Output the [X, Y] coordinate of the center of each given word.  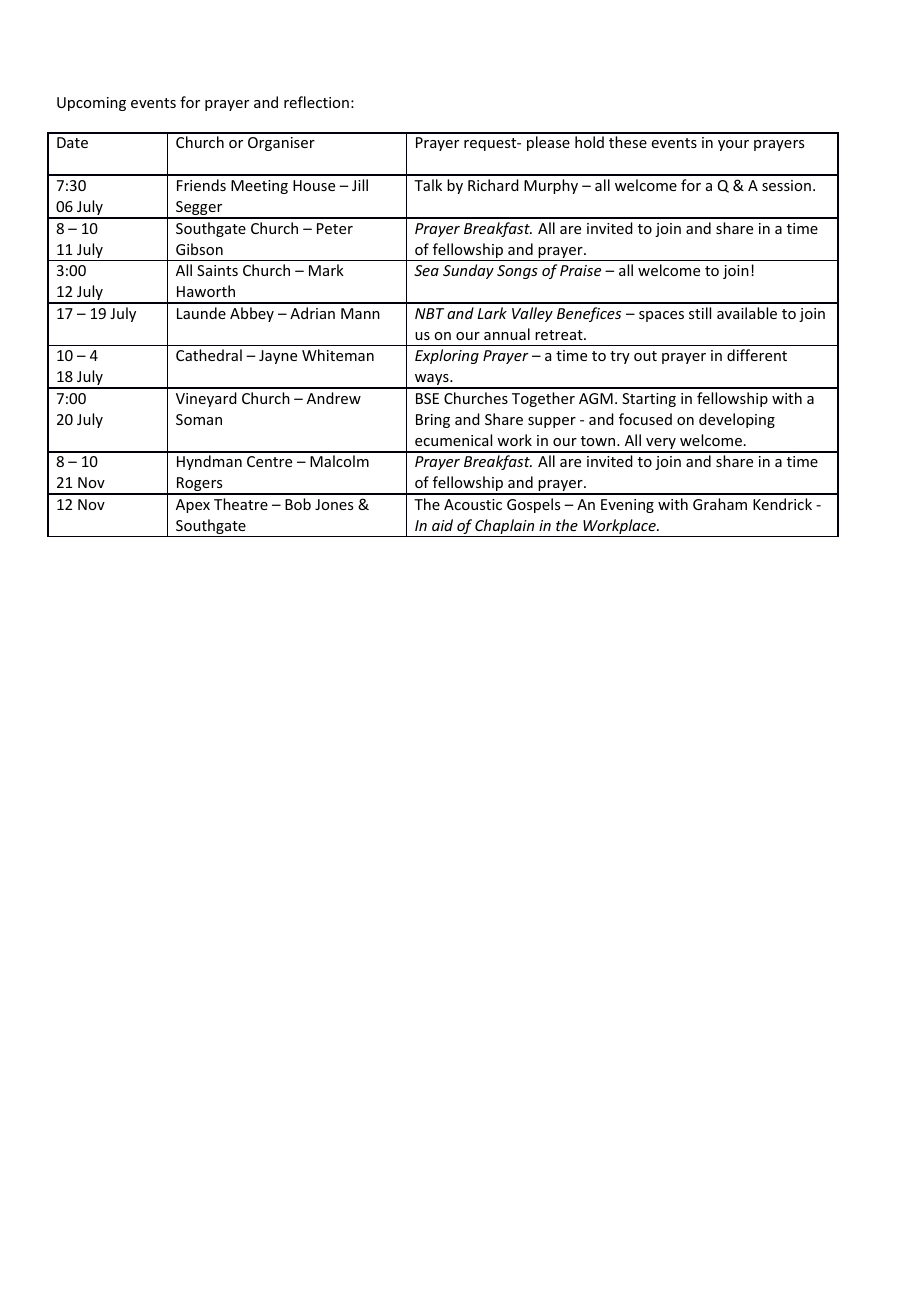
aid [442, 525]
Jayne [278, 357]
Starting [649, 400]
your [733, 145]
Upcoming [91, 104]
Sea [426, 270]
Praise [580, 270]
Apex [193, 506]
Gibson [199, 249]
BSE [427, 398]
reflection [316, 102]
